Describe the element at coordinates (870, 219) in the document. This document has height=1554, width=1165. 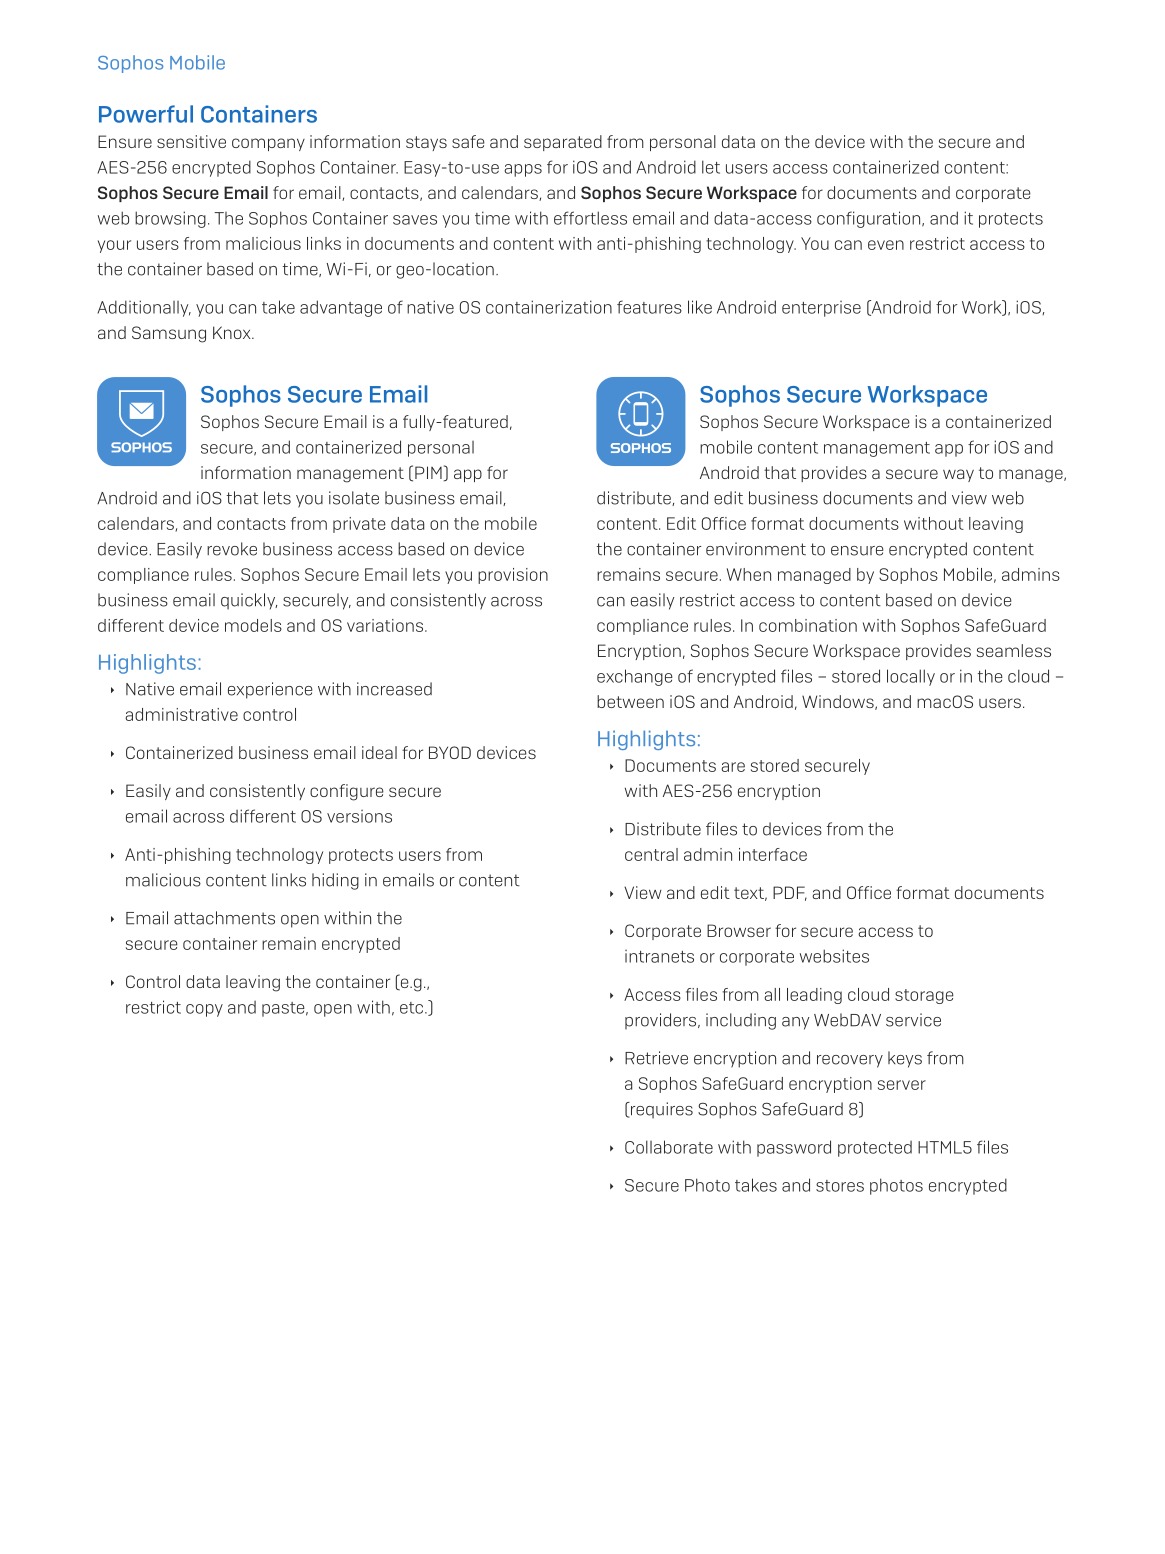
I see `configuration` at that location.
